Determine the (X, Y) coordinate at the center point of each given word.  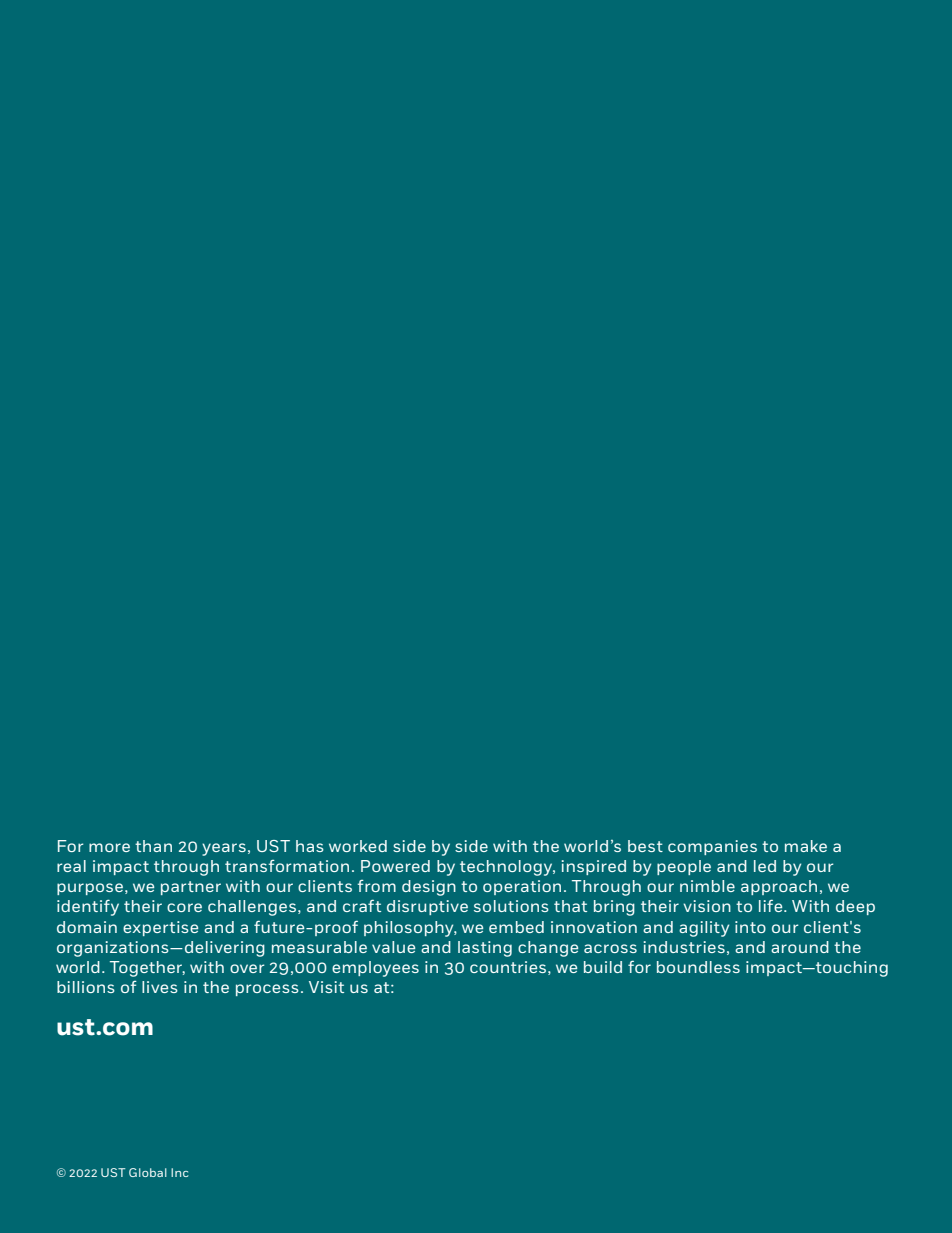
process (267, 990)
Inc (179, 1172)
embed (516, 927)
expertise (160, 928)
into (750, 927)
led (765, 866)
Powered (395, 866)
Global (148, 1172)
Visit (326, 987)
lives (160, 987)
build (603, 967)
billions (86, 987)
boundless (698, 967)
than (153, 846)
